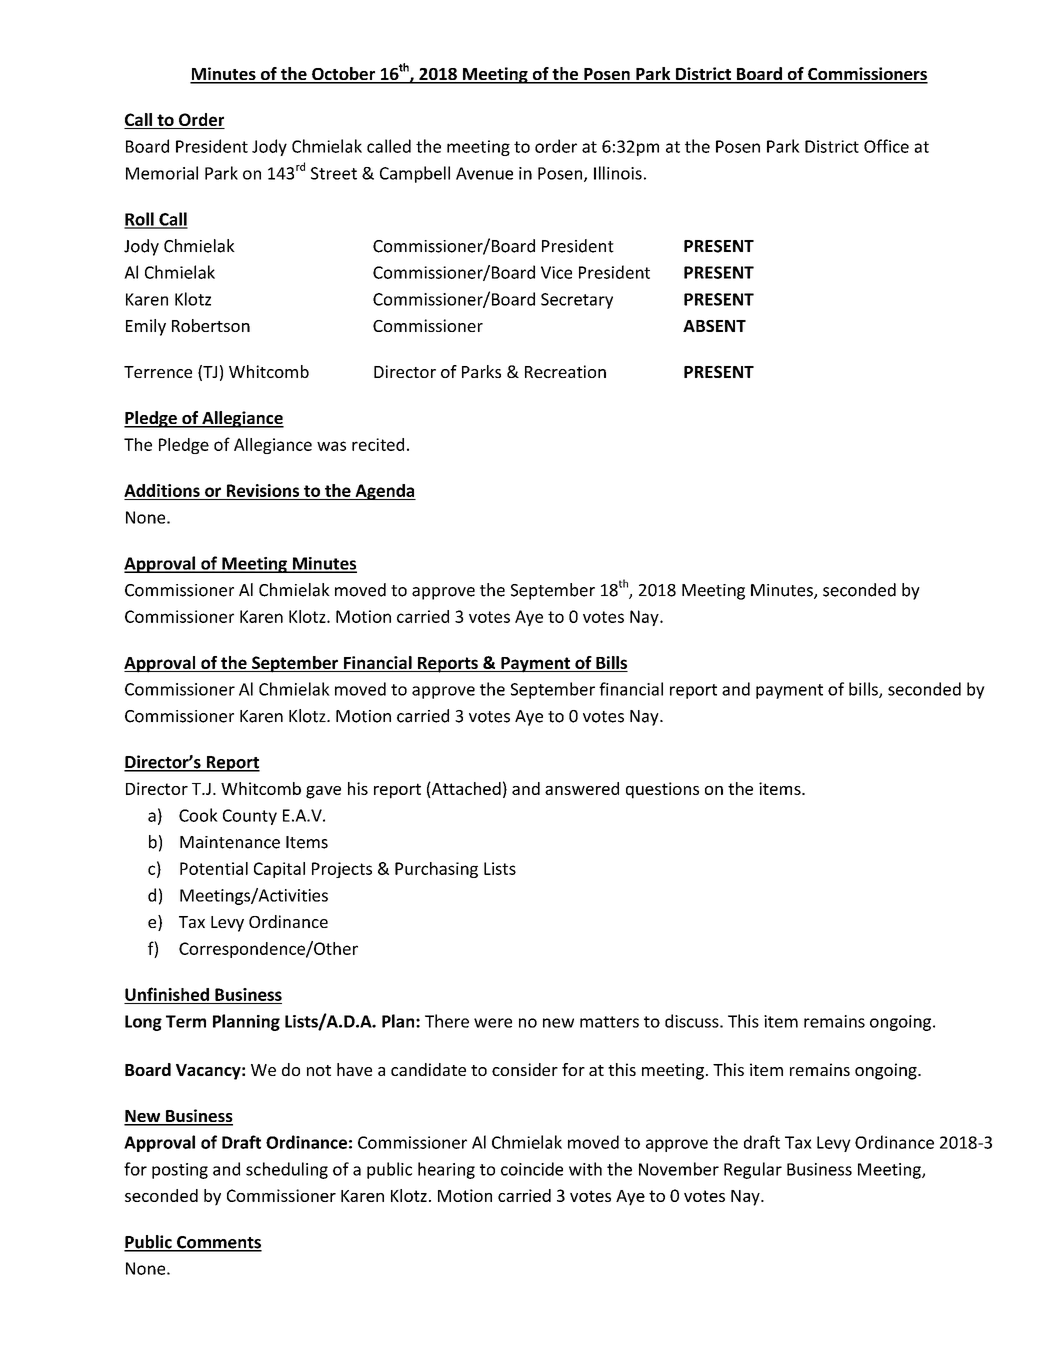 The image size is (1056, 1367). Describe the element at coordinates (447, 1021) in the page. I see `There` at that location.
